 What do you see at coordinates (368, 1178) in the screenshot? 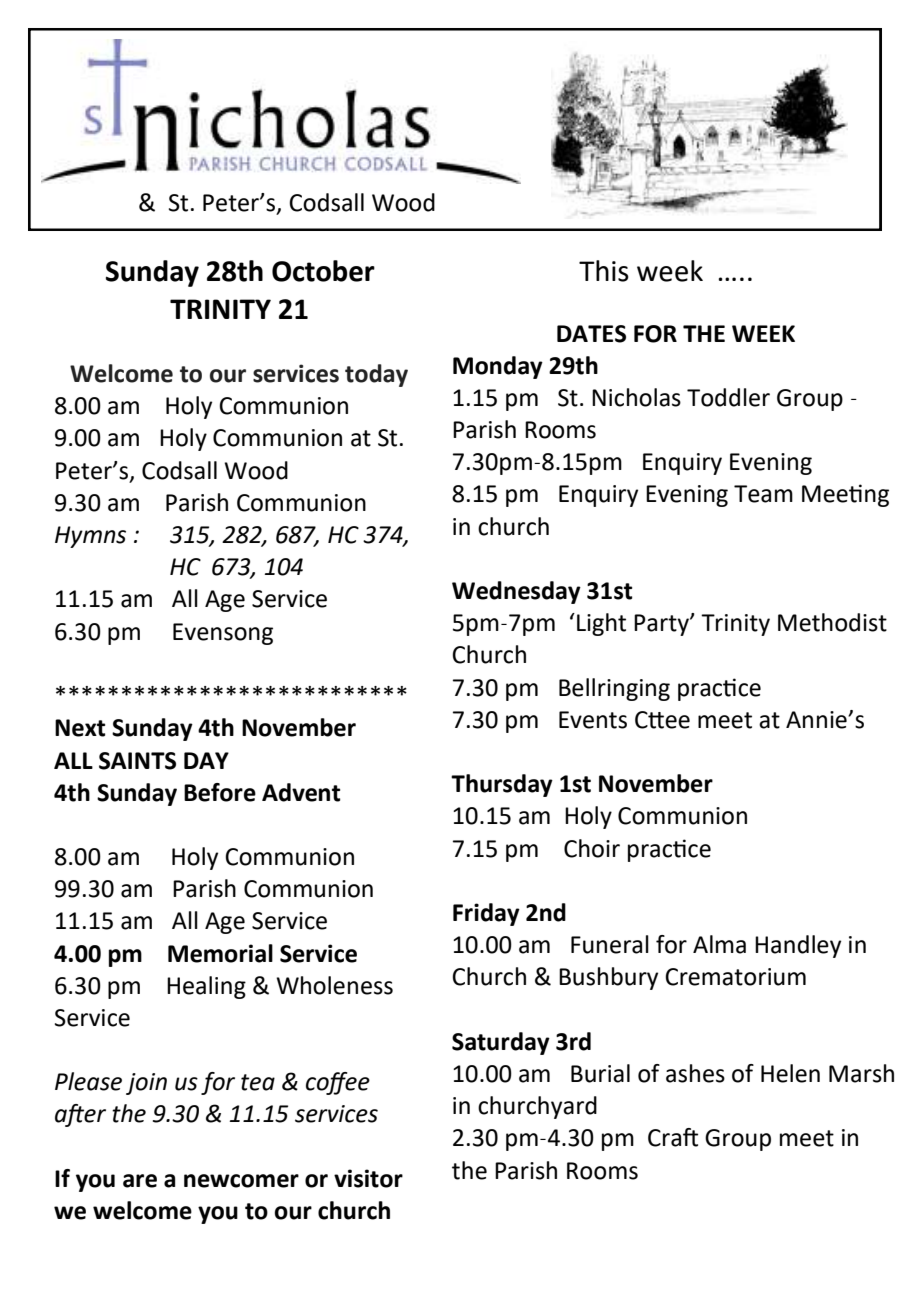
I see `visitor` at bounding box center [368, 1178].
